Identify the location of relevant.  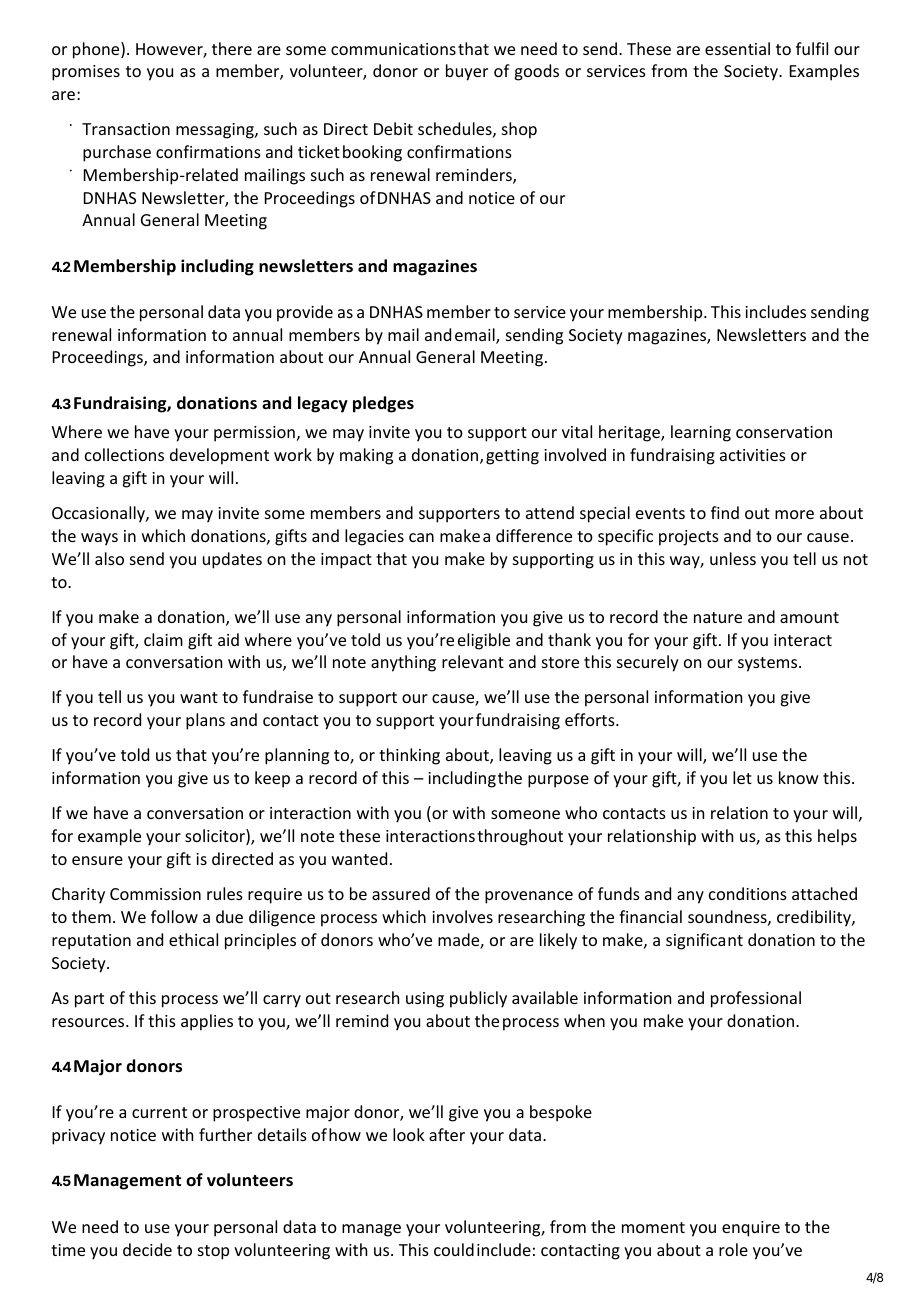
(473, 661).
